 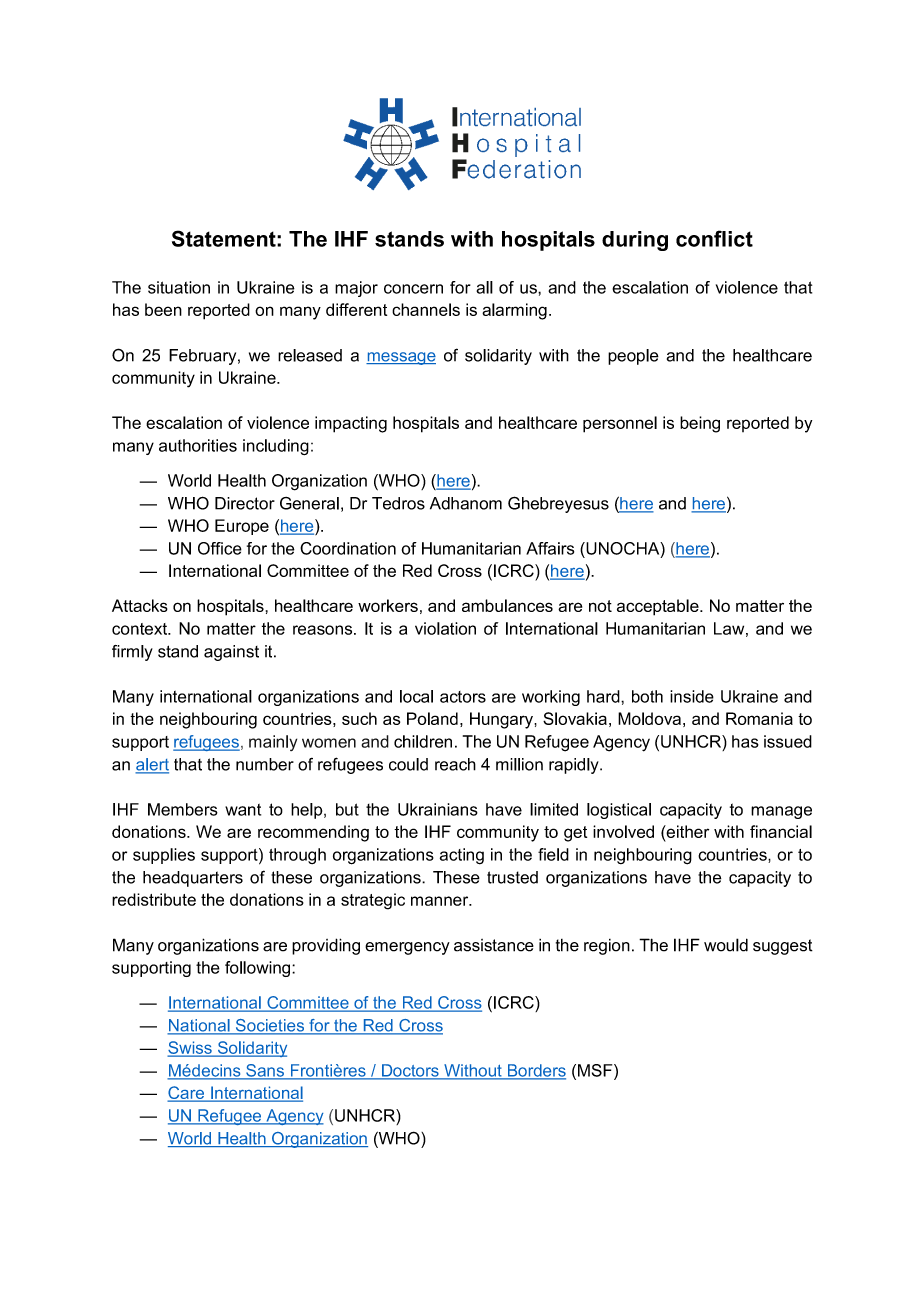 What do you see at coordinates (659, 607) in the screenshot?
I see `acceptable` at bounding box center [659, 607].
